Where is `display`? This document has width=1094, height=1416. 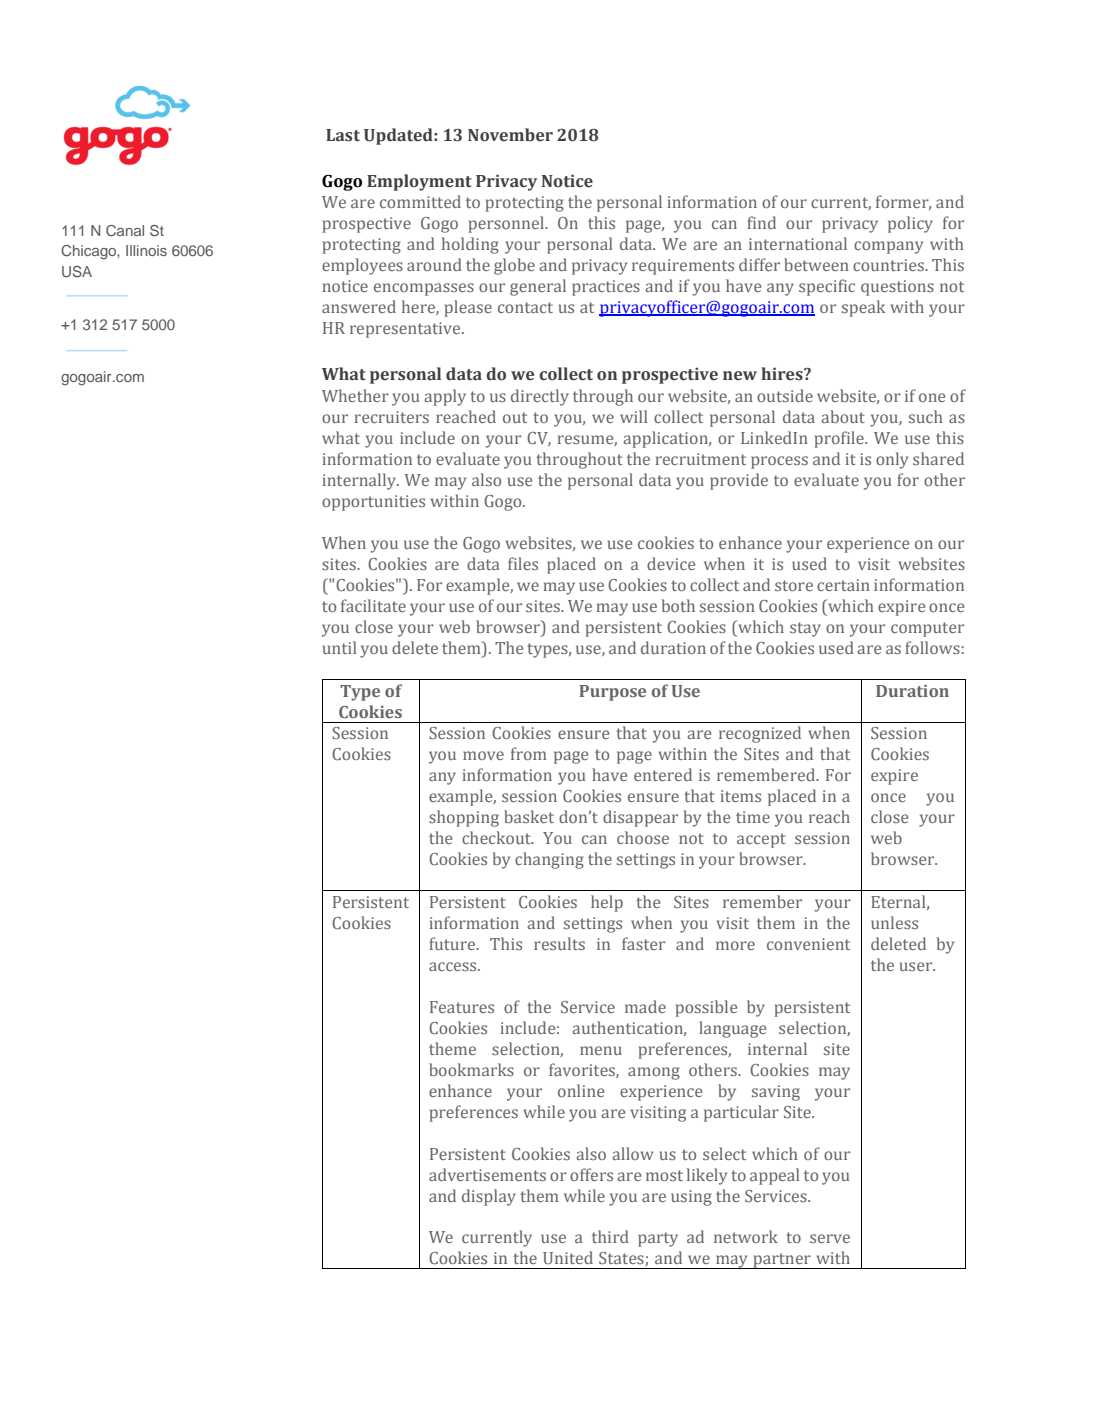
display is located at coordinates (489, 1197).
